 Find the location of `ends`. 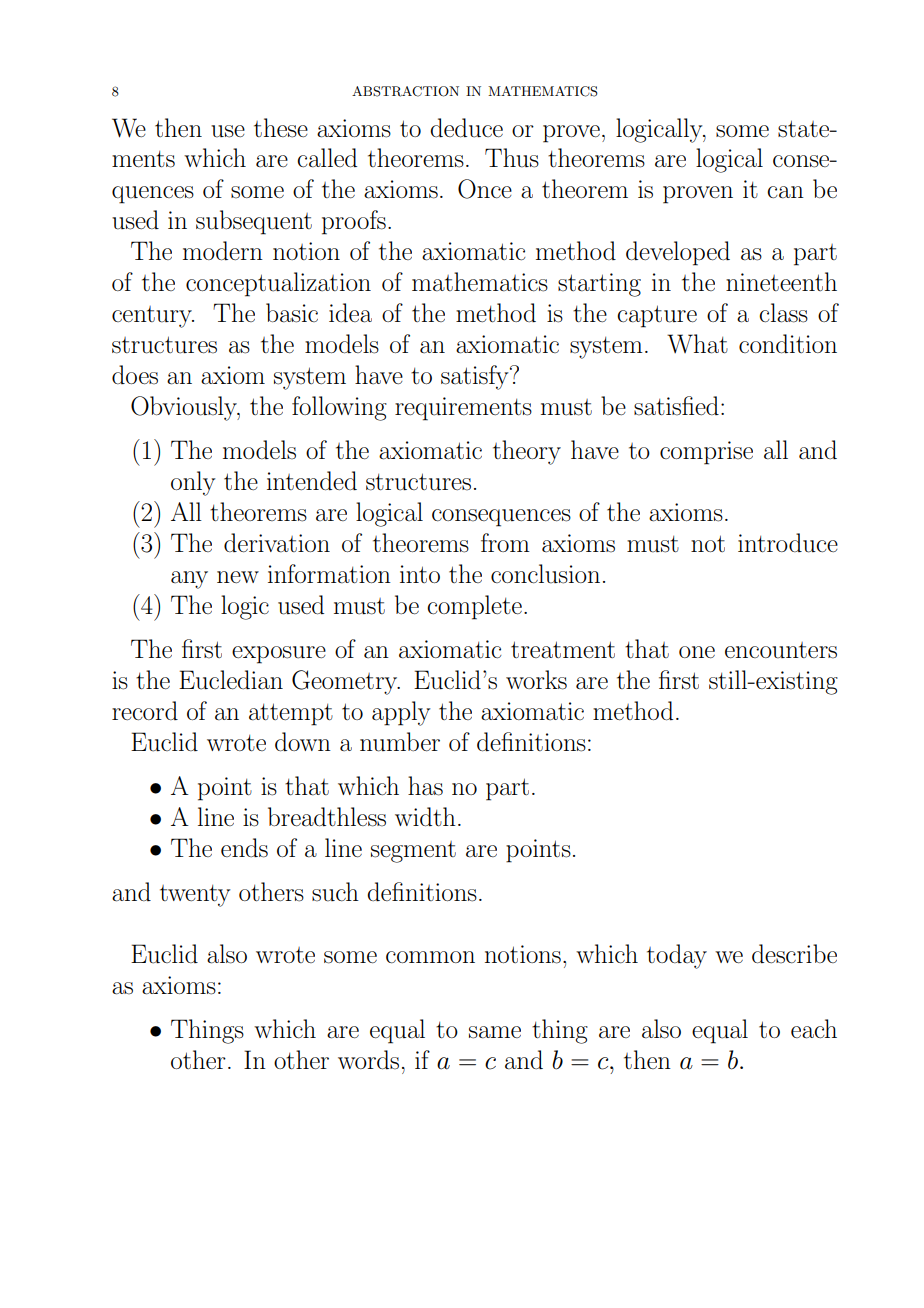

ends is located at coordinates (244, 848).
